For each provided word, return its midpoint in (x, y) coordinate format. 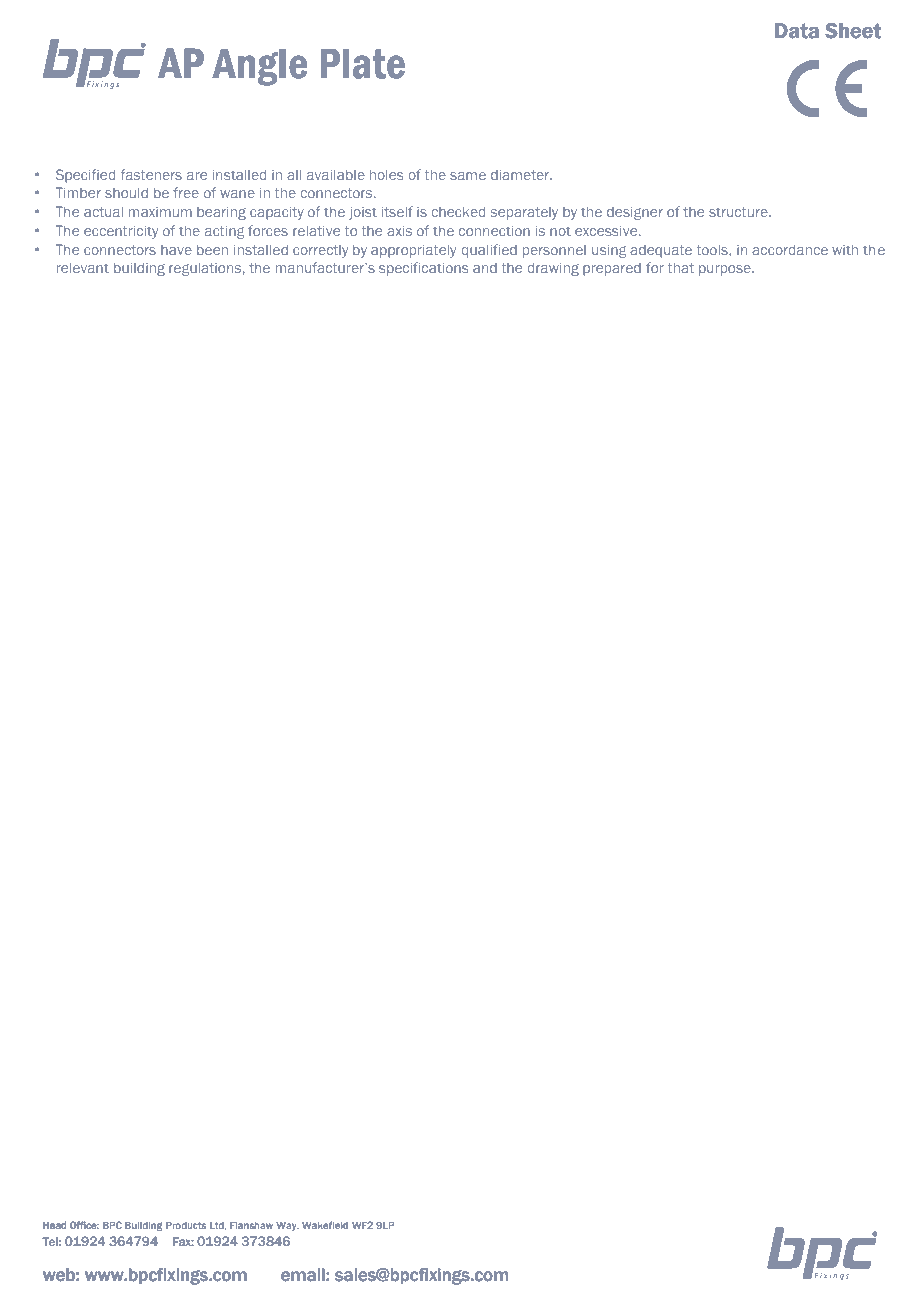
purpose (726, 270)
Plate (363, 64)
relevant (83, 267)
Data (797, 31)
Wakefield (325, 1225)
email (303, 1274)
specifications (424, 269)
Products (186, 1225)
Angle (260, 67)
